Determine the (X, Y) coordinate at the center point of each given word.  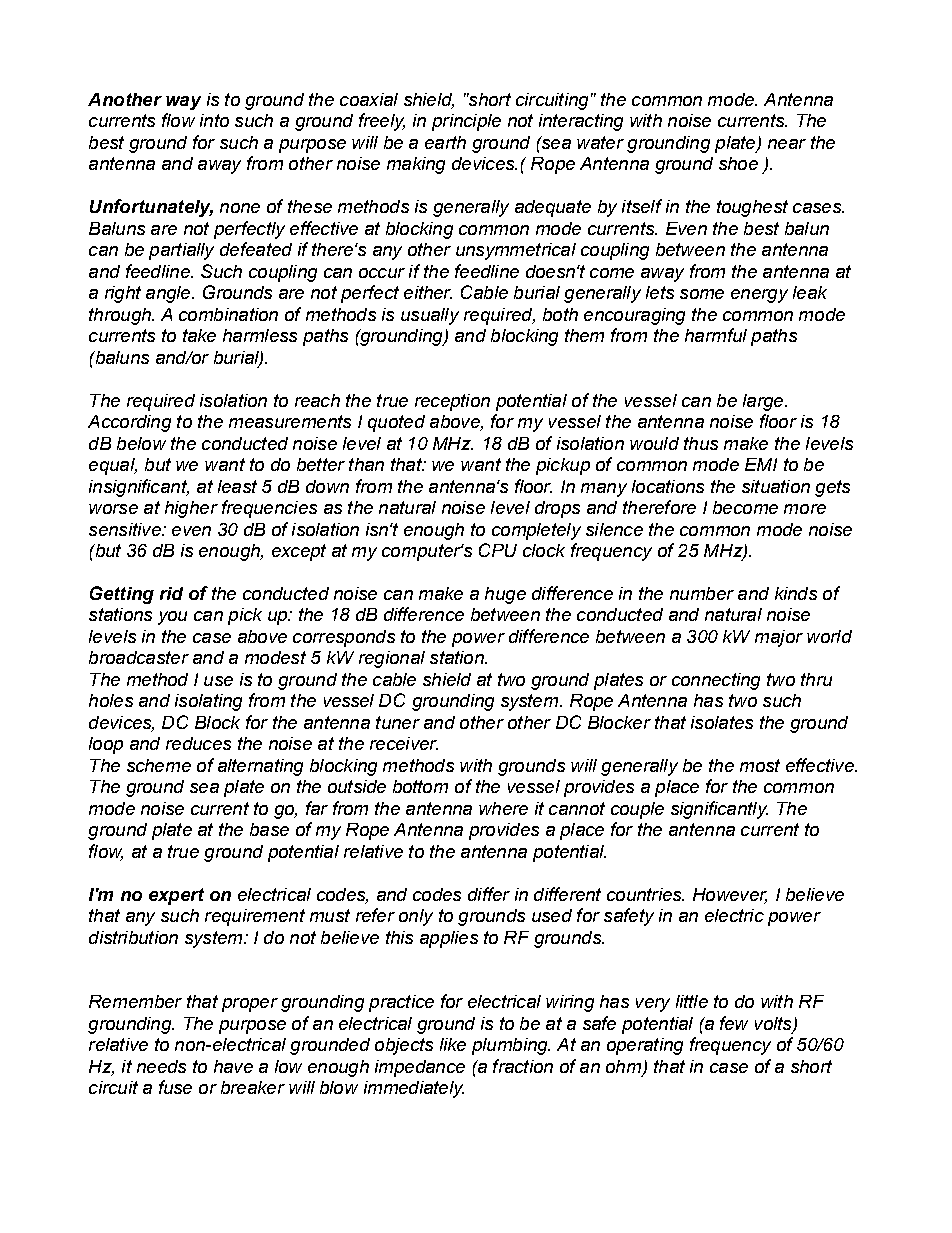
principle (466, 122)
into (214, 120)
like (453, 1044)
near (787, 144)
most (760, 765)
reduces (198, 743)
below (141, 443)
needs (161, 1066)
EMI (761, 464)
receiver (404, 743)
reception (452, 402)
